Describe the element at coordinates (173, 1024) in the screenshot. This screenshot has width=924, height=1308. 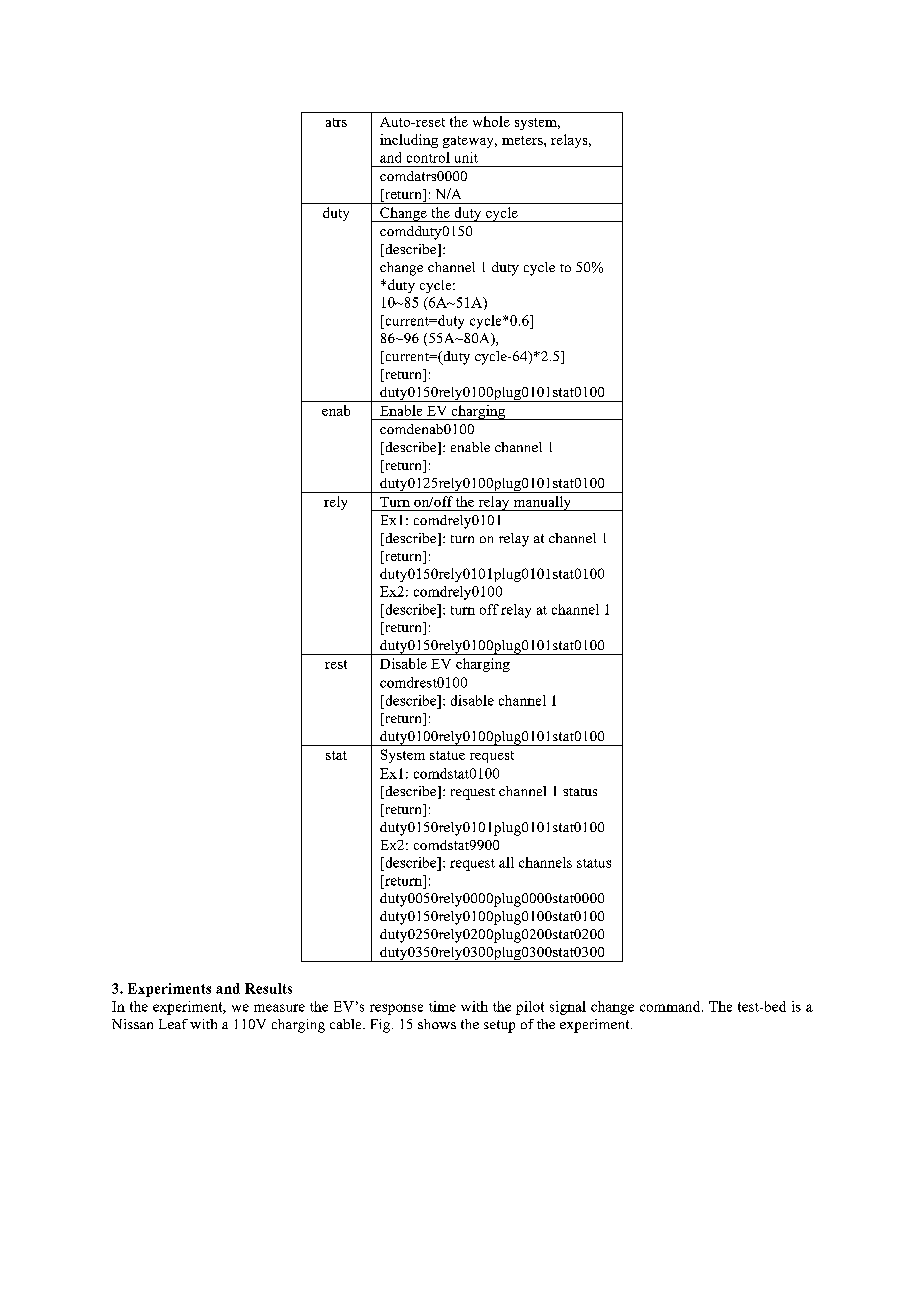
I see `Leaf` at that location.
